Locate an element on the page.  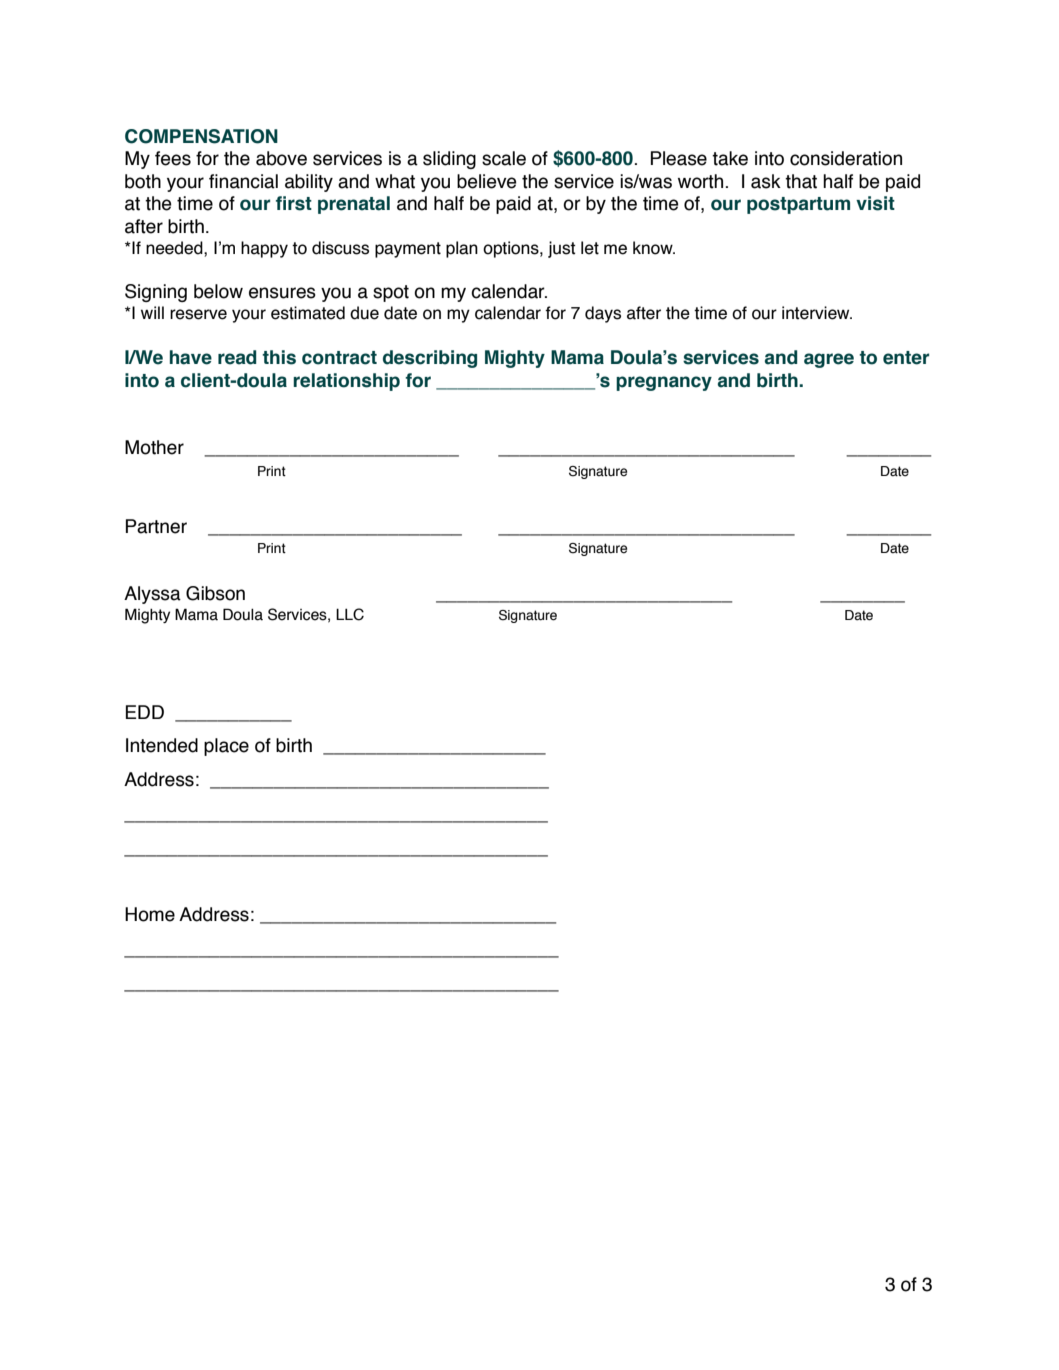
place is located at coordinates (226, 747).
